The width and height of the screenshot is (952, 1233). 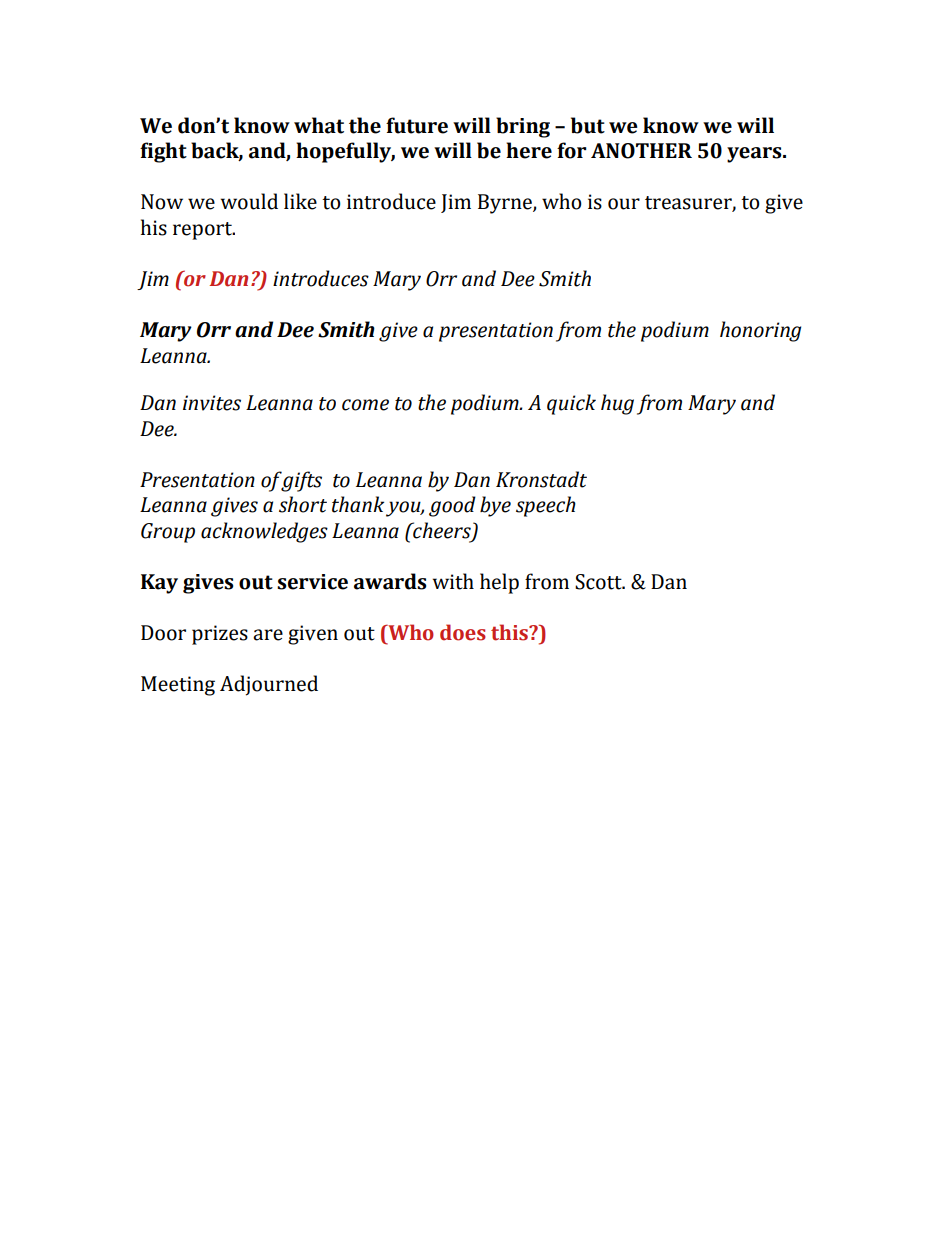 I want to click on fight, so click(x=163, y=152).
